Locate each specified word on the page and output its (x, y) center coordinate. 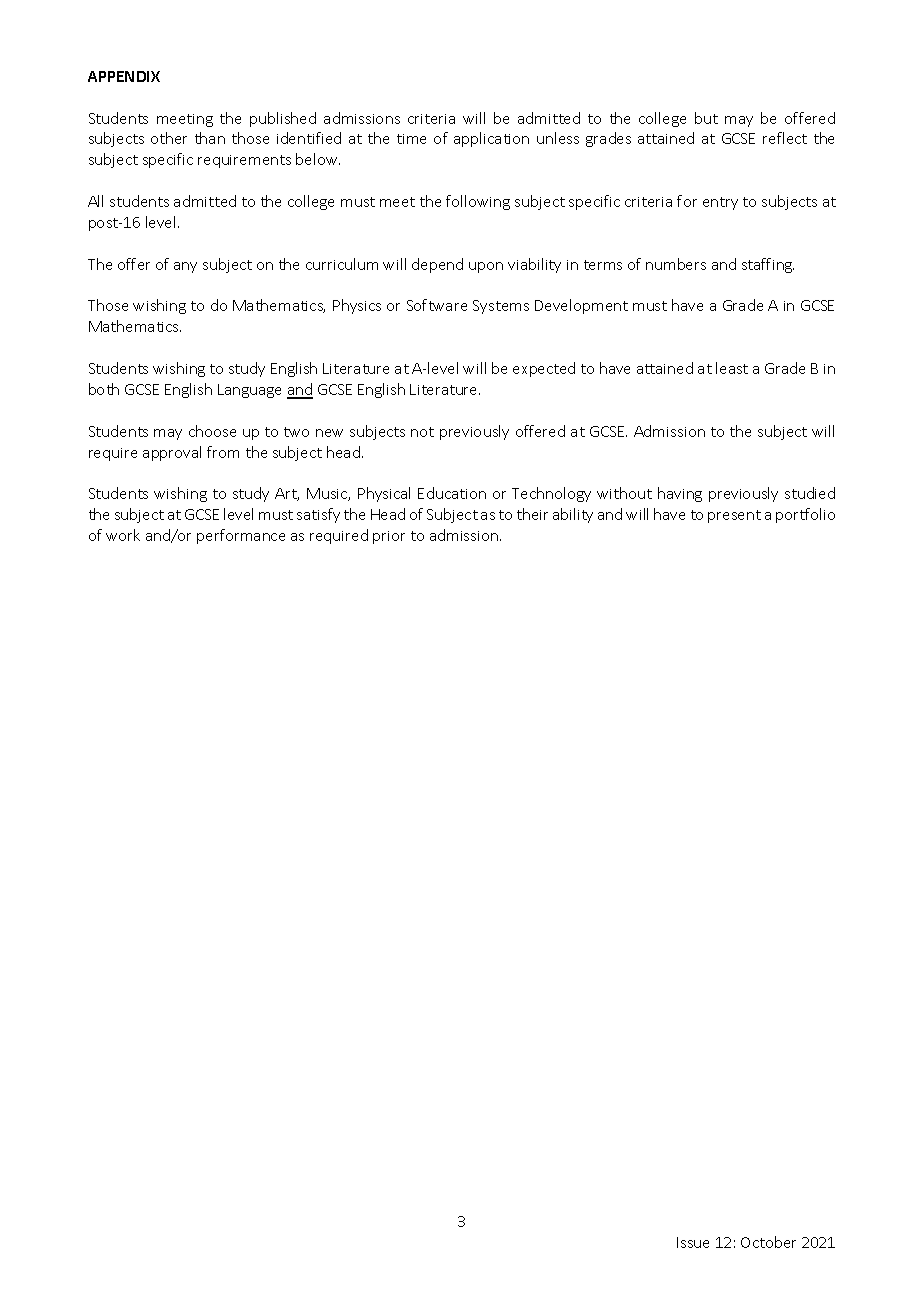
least (732, 368)
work (123, 535)
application (491, 139)
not (422, 432)
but (706, 118)
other (169, 138)
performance (241, 536)
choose (212, 431)
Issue (693, 1242)
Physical (384, 494)
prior (389, 537)
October (768, 1242)
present (734, 516)
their (532, 514)
